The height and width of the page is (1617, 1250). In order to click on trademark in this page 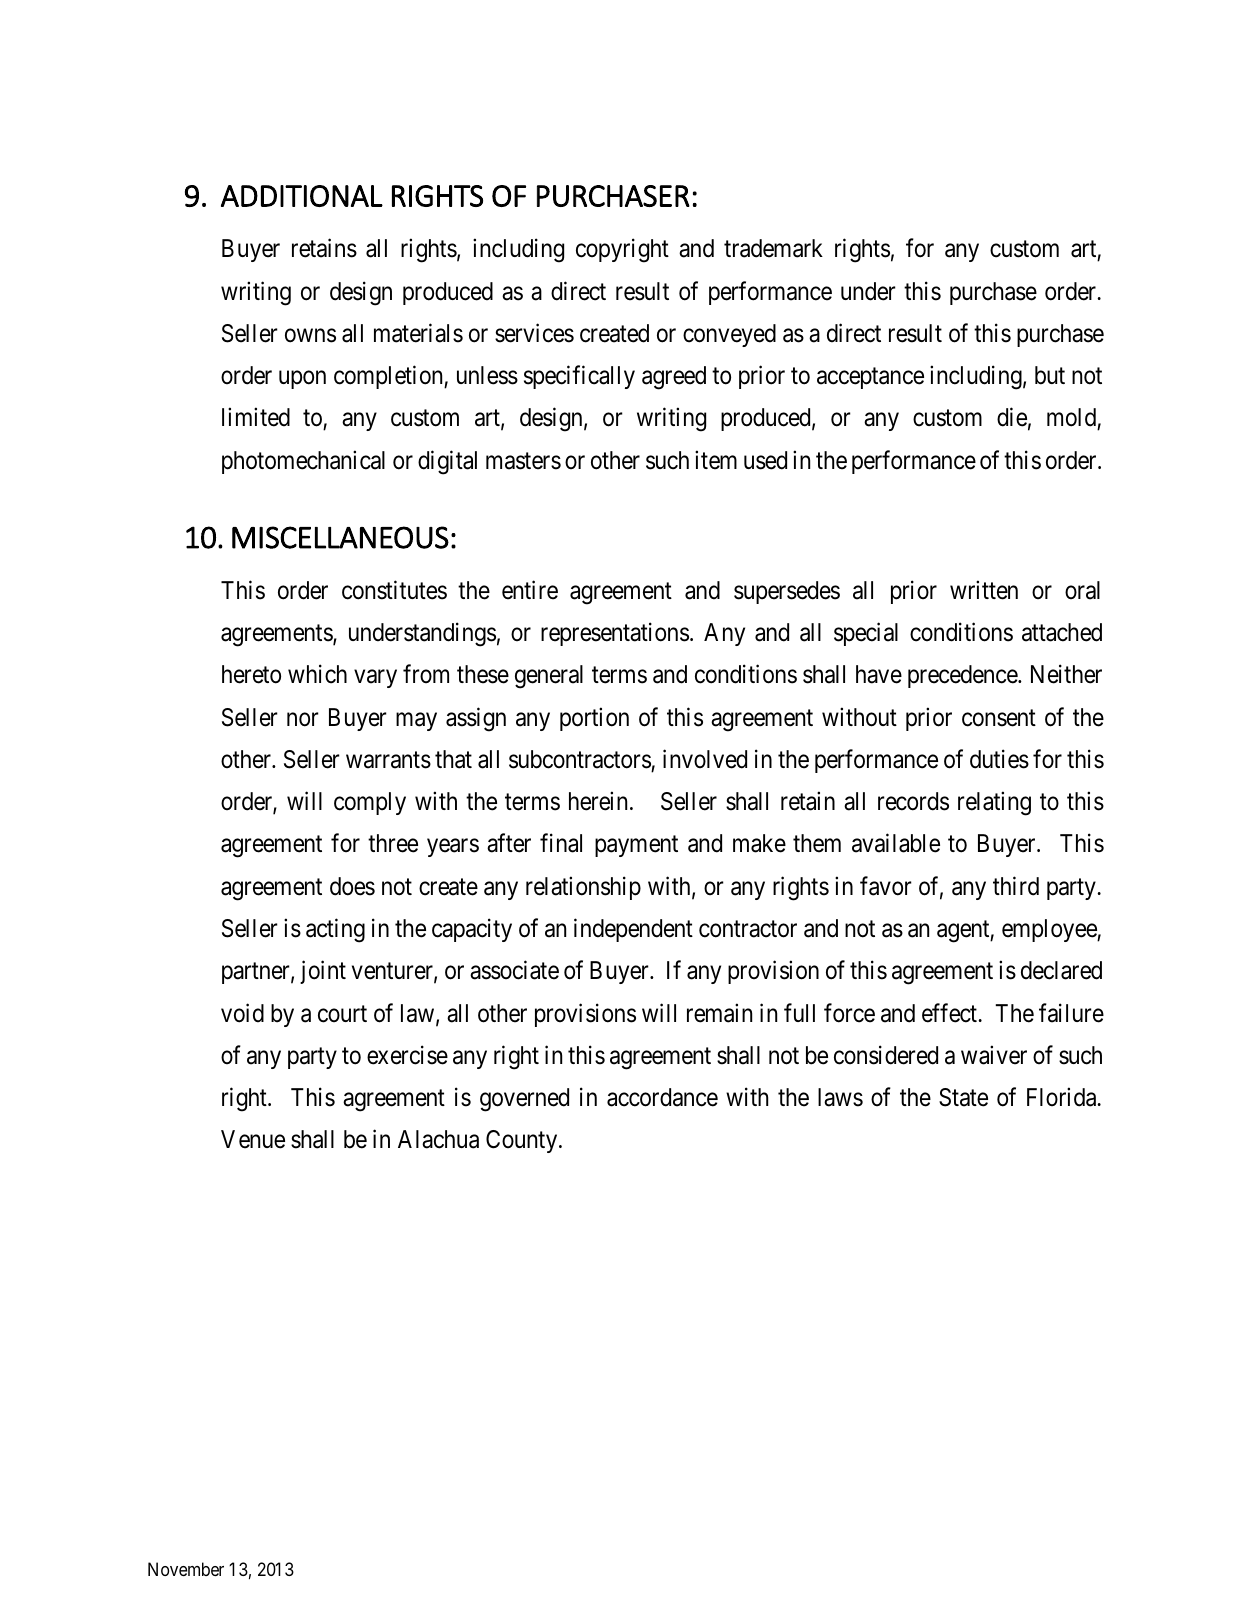, I will do `click(773, 248)`.
